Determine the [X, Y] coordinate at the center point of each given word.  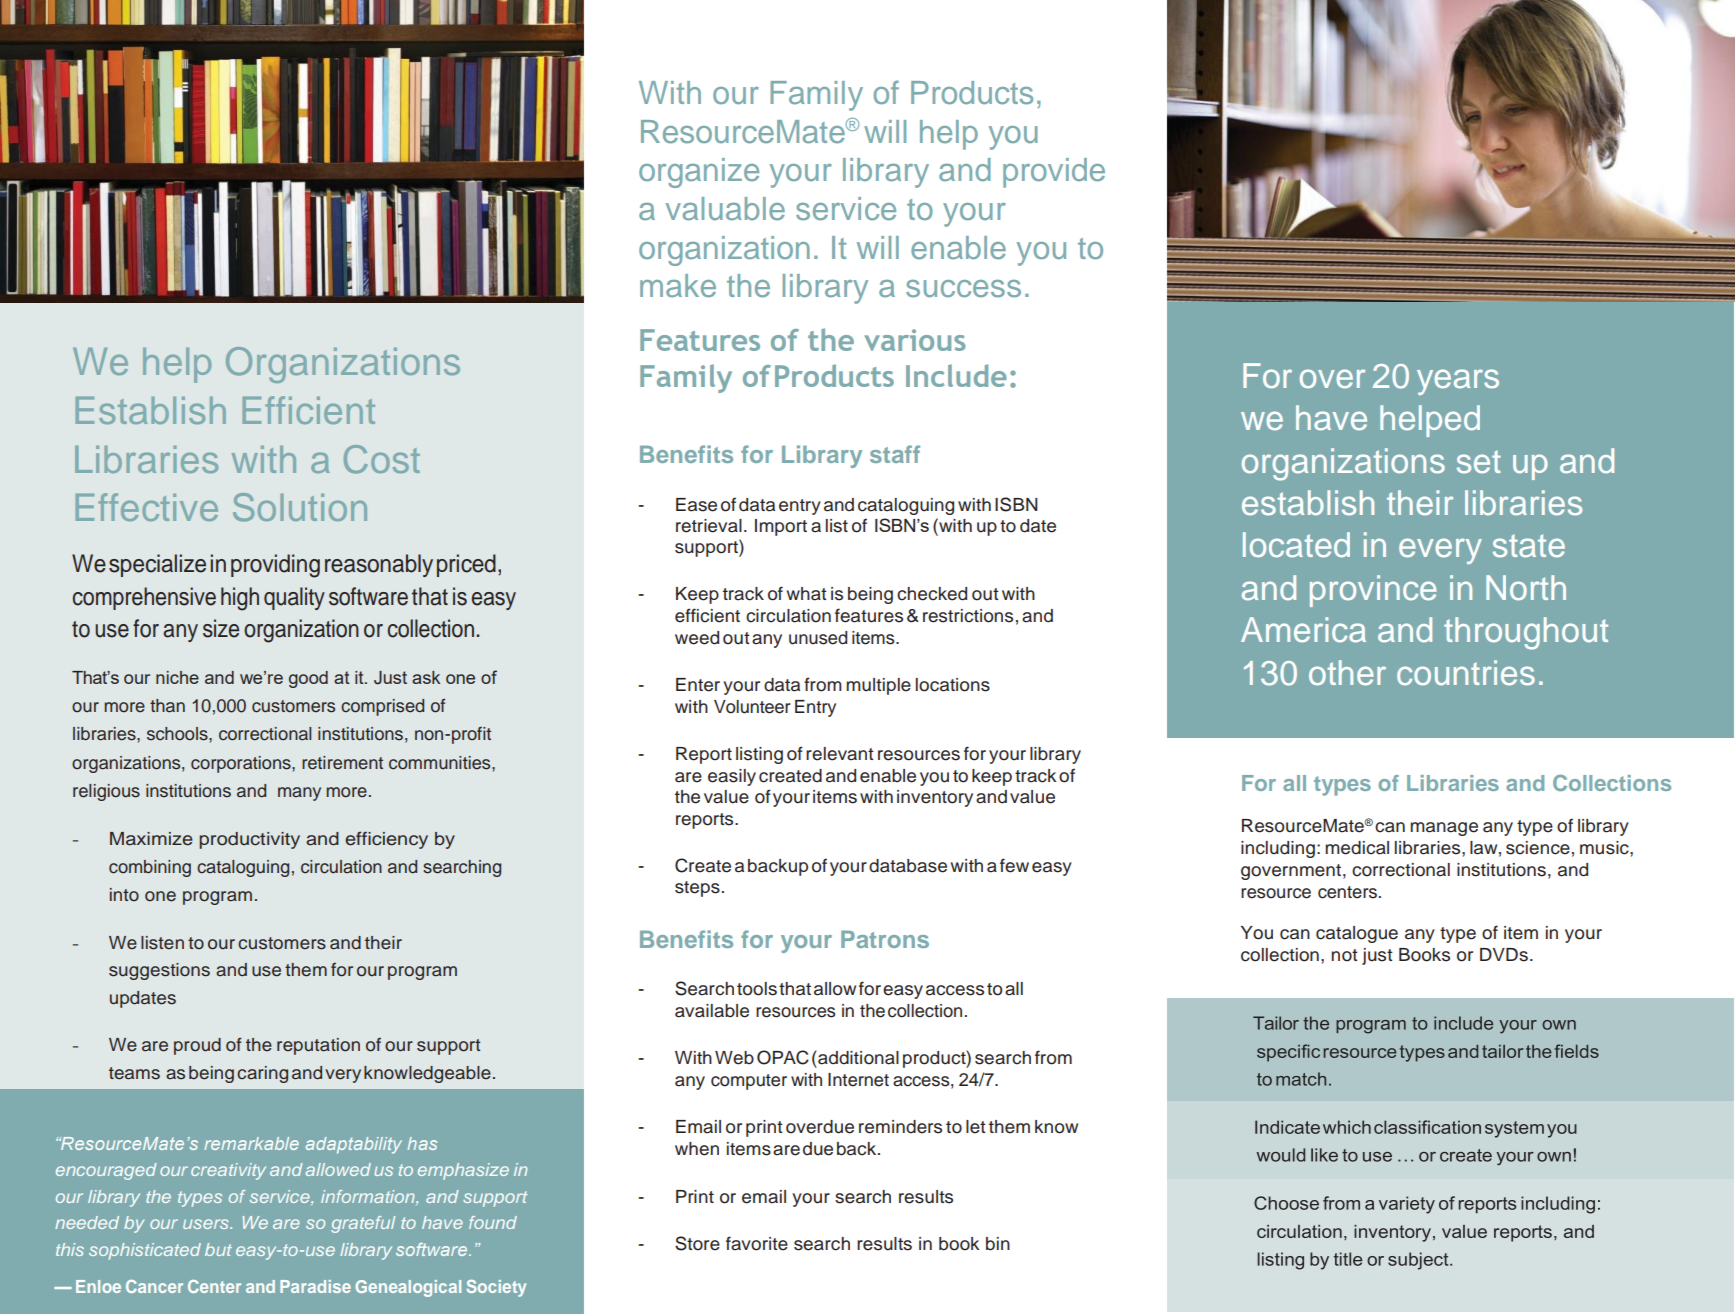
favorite [757, 1243]
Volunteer [752, 707]
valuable [725, 208]
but [218, 1249]
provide [1054, 173]
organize [699, 173]
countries [1466, 673]
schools [178, 734]
